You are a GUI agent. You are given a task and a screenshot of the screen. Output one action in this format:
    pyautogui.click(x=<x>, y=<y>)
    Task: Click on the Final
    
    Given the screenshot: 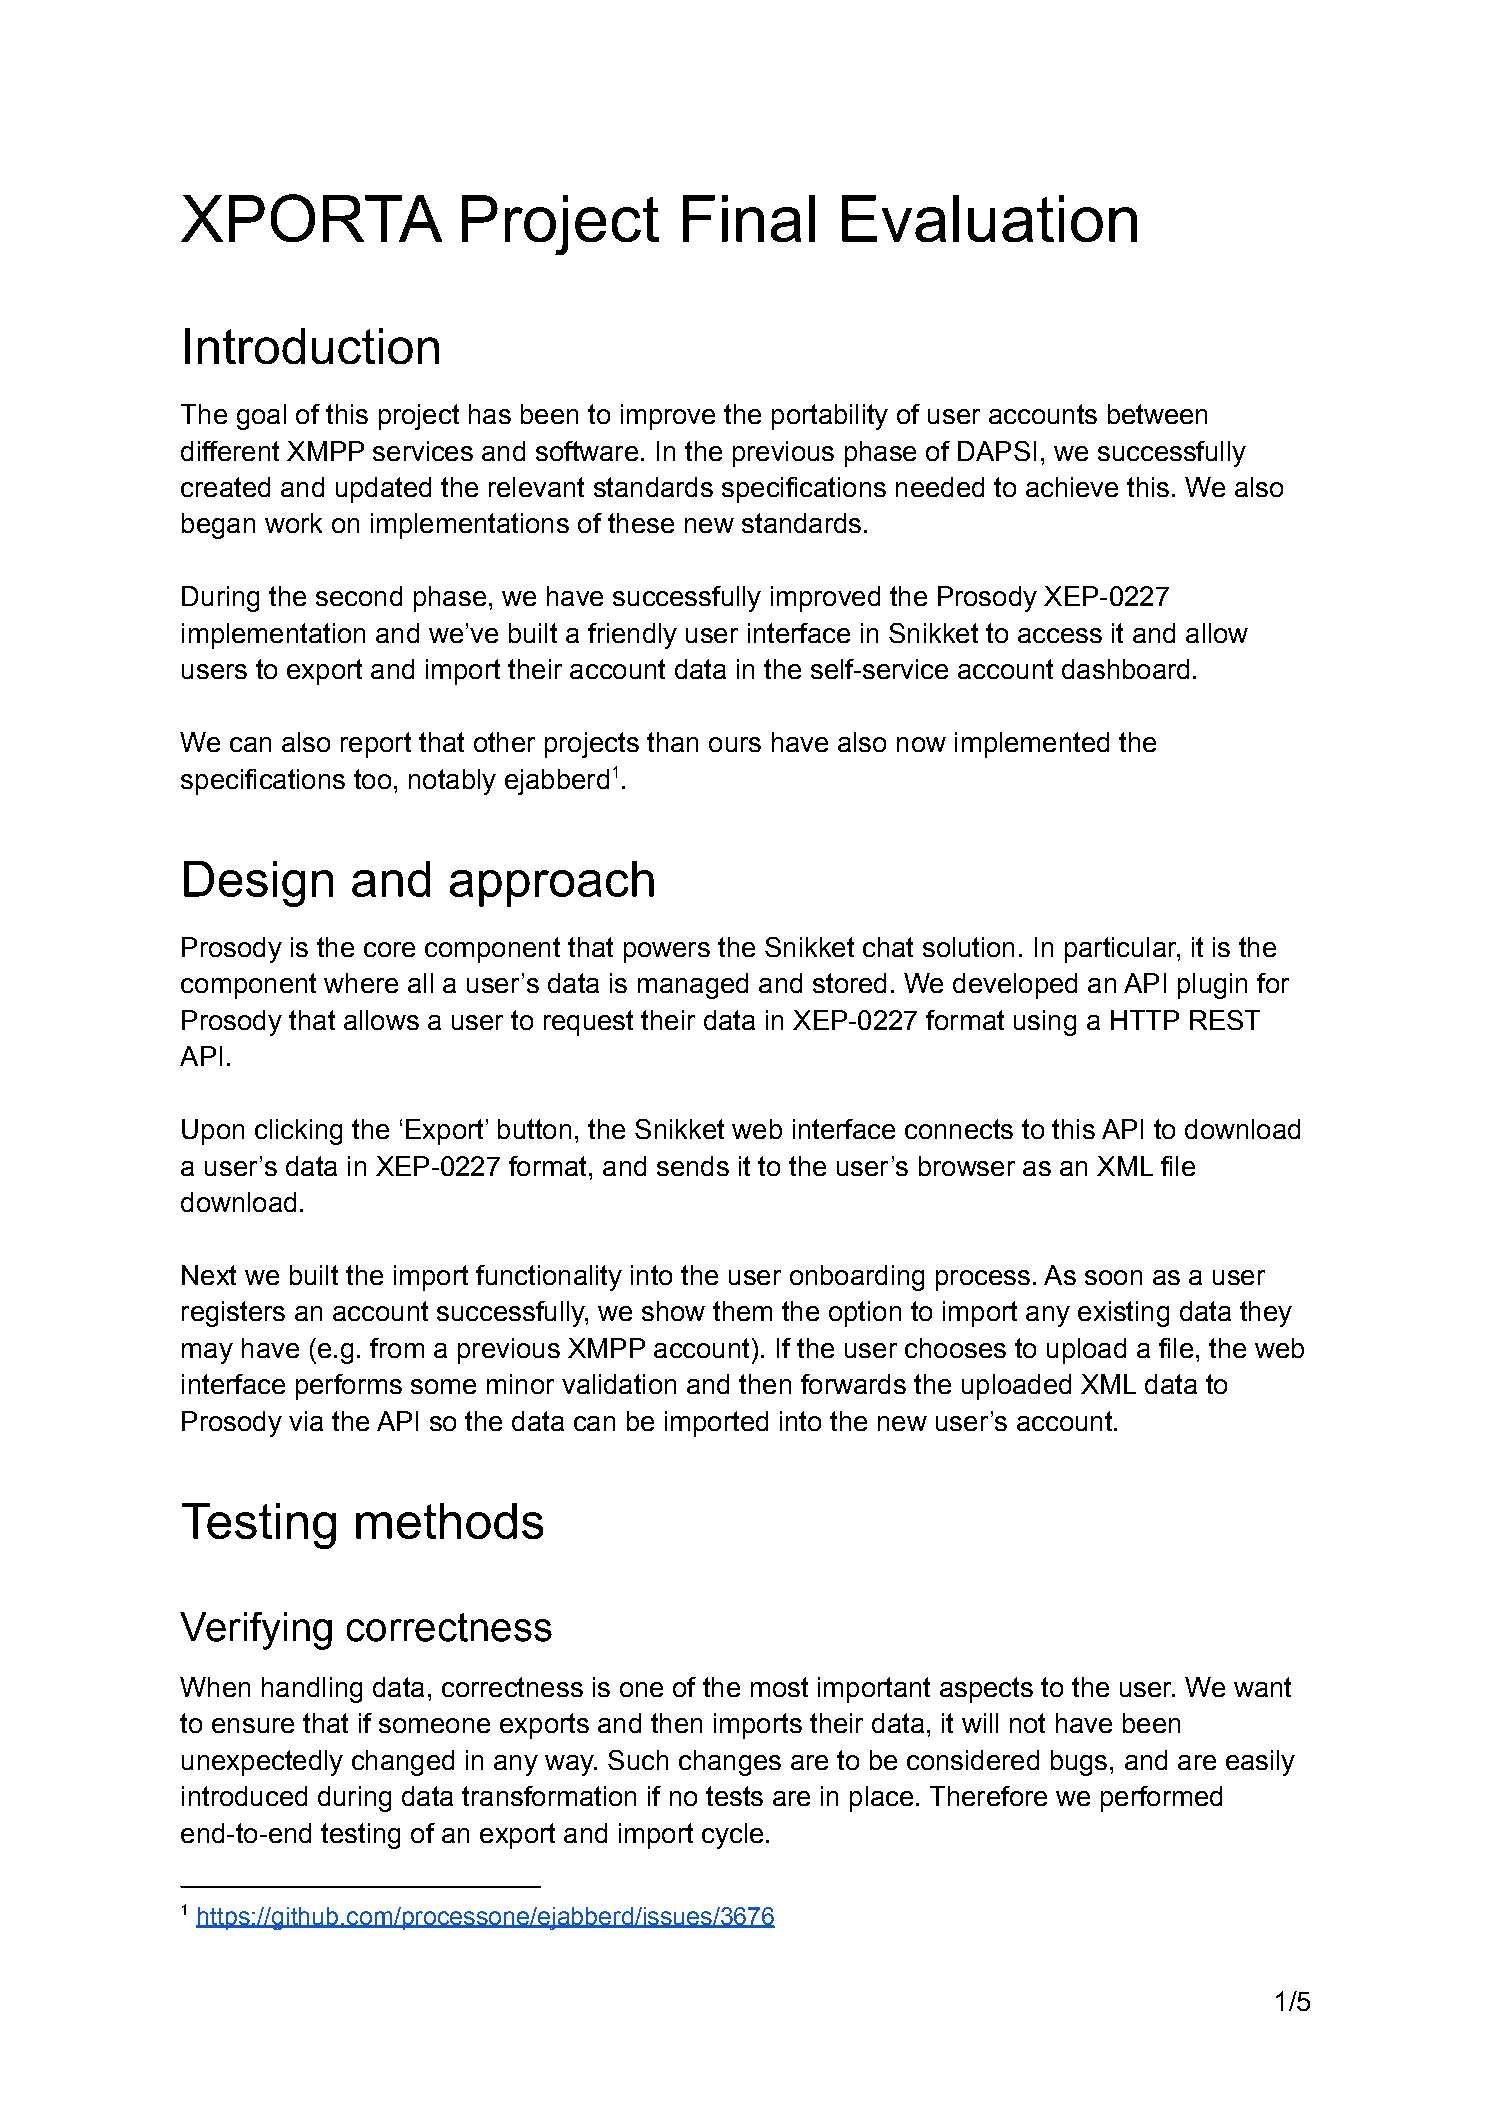 What is the action you would take?
    pyautogui.click(x=749, y=218)
